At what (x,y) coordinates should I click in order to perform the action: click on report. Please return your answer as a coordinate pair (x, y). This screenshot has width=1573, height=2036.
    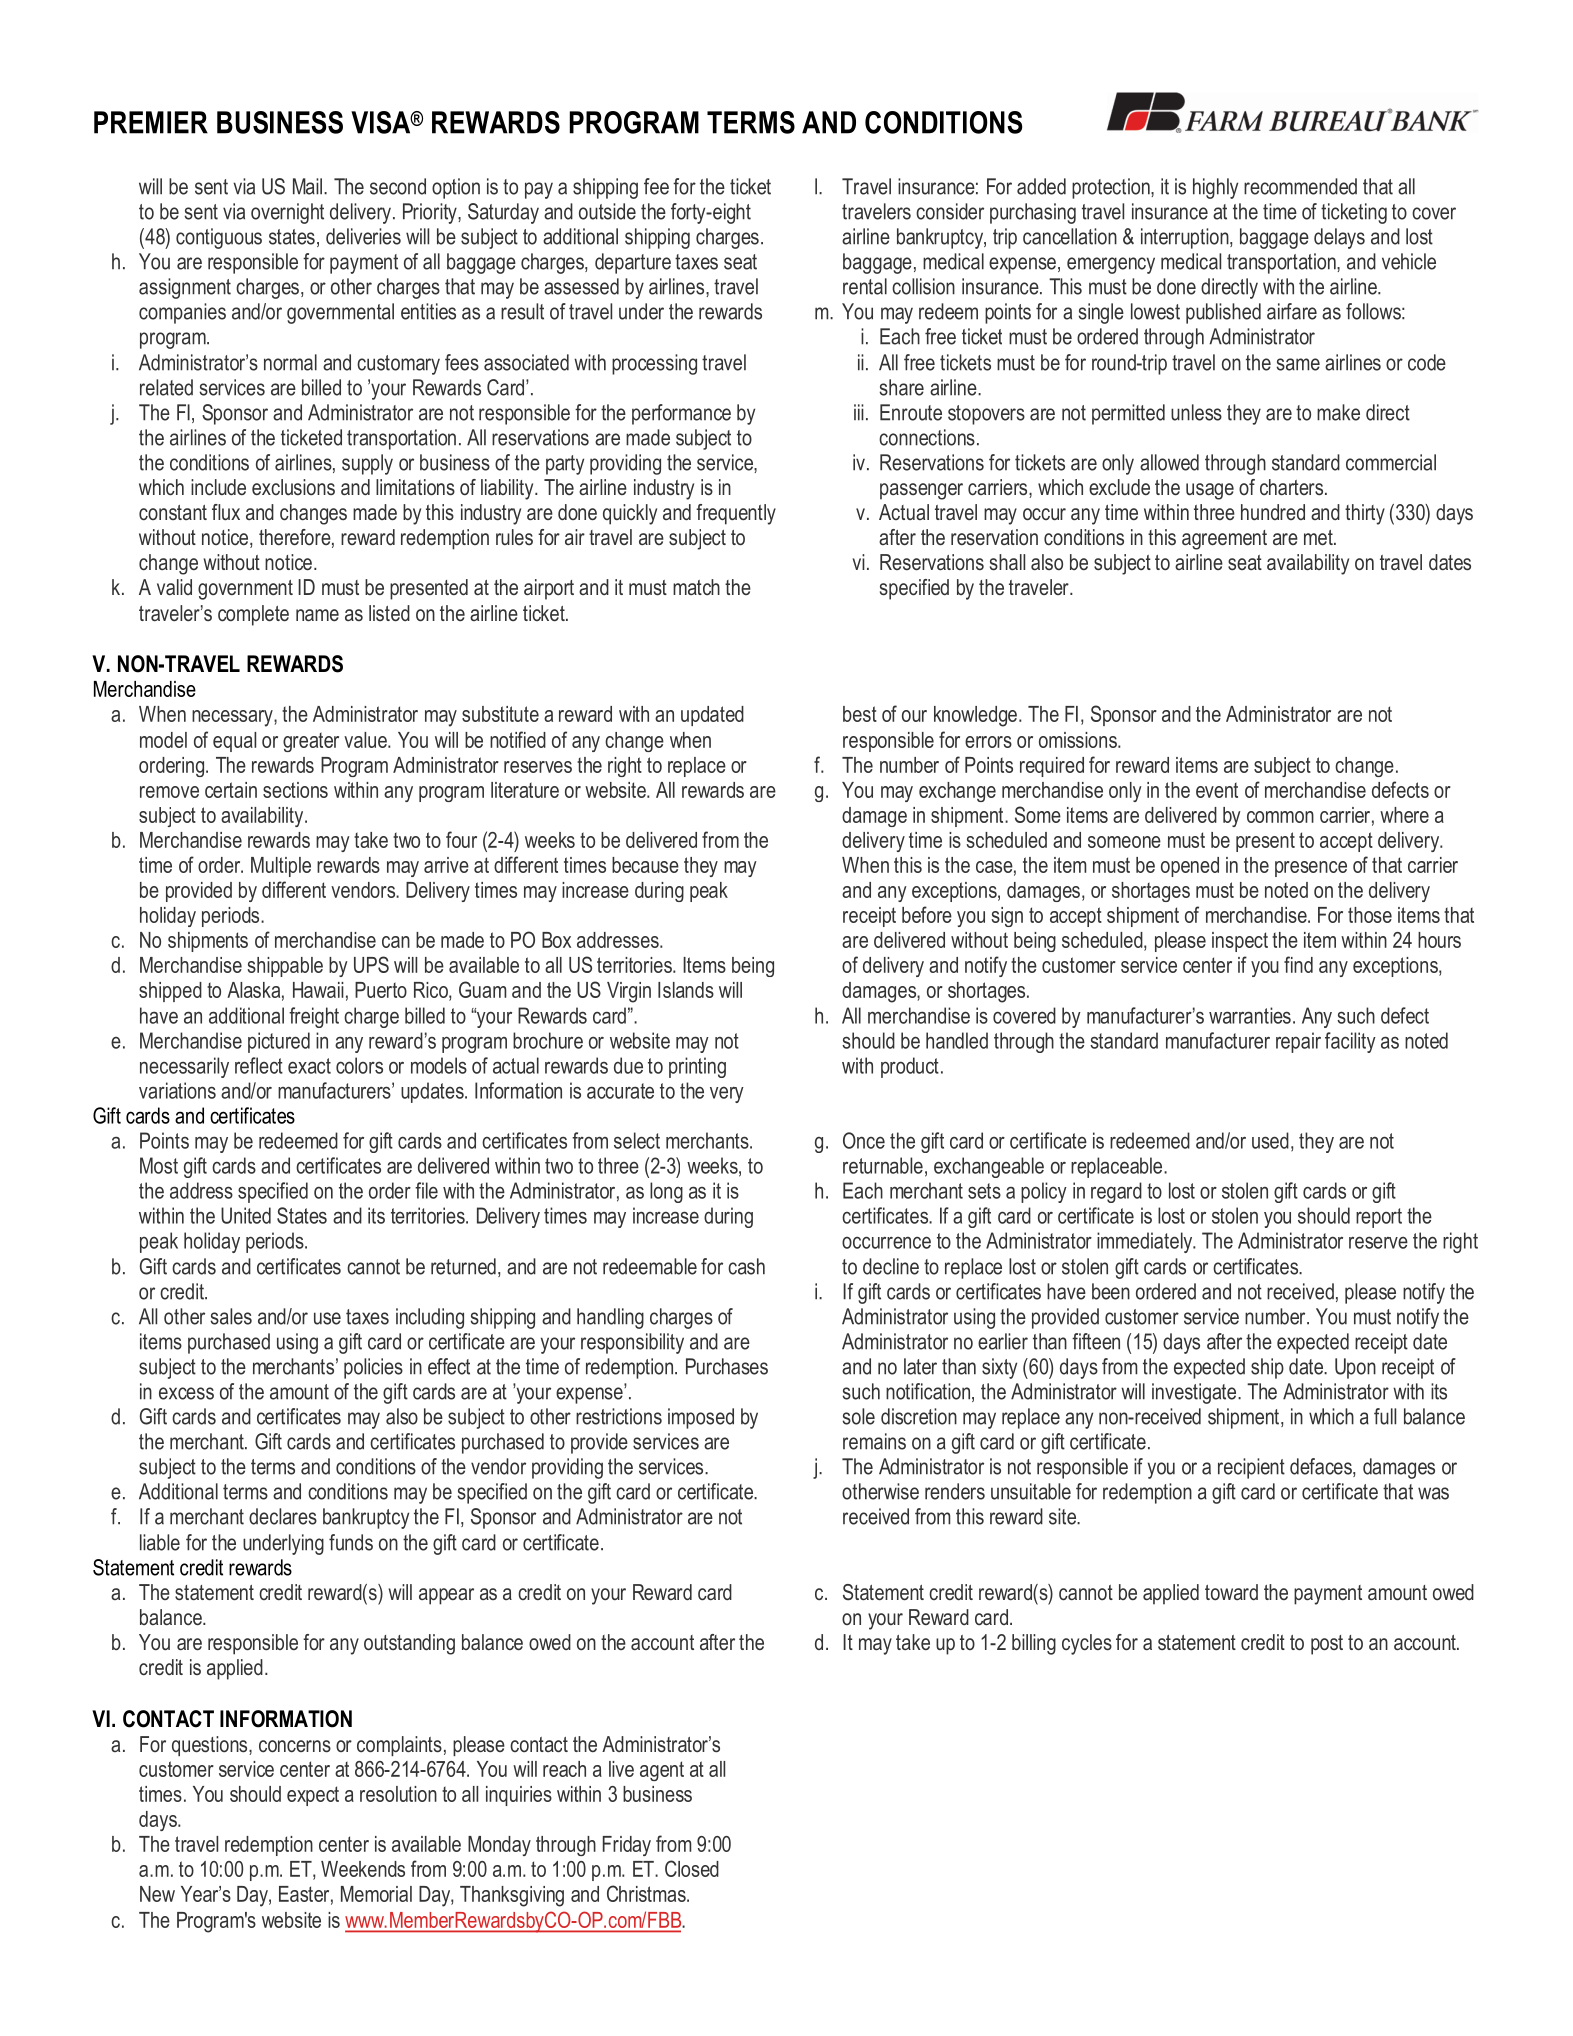
    Looking at the image, I should click on (1379, 1218).
